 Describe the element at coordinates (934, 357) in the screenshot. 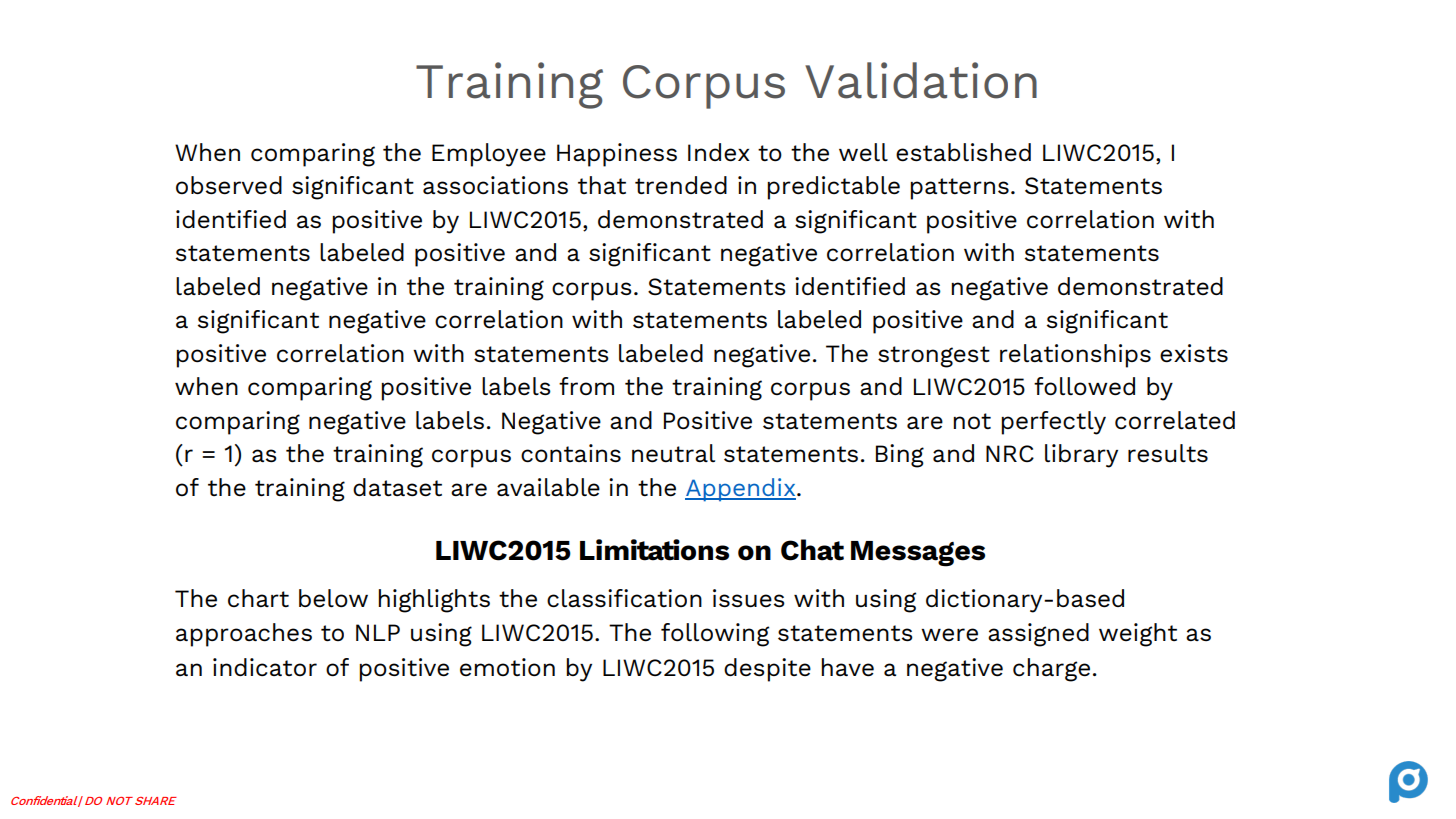

I see `strongest` at that location.
